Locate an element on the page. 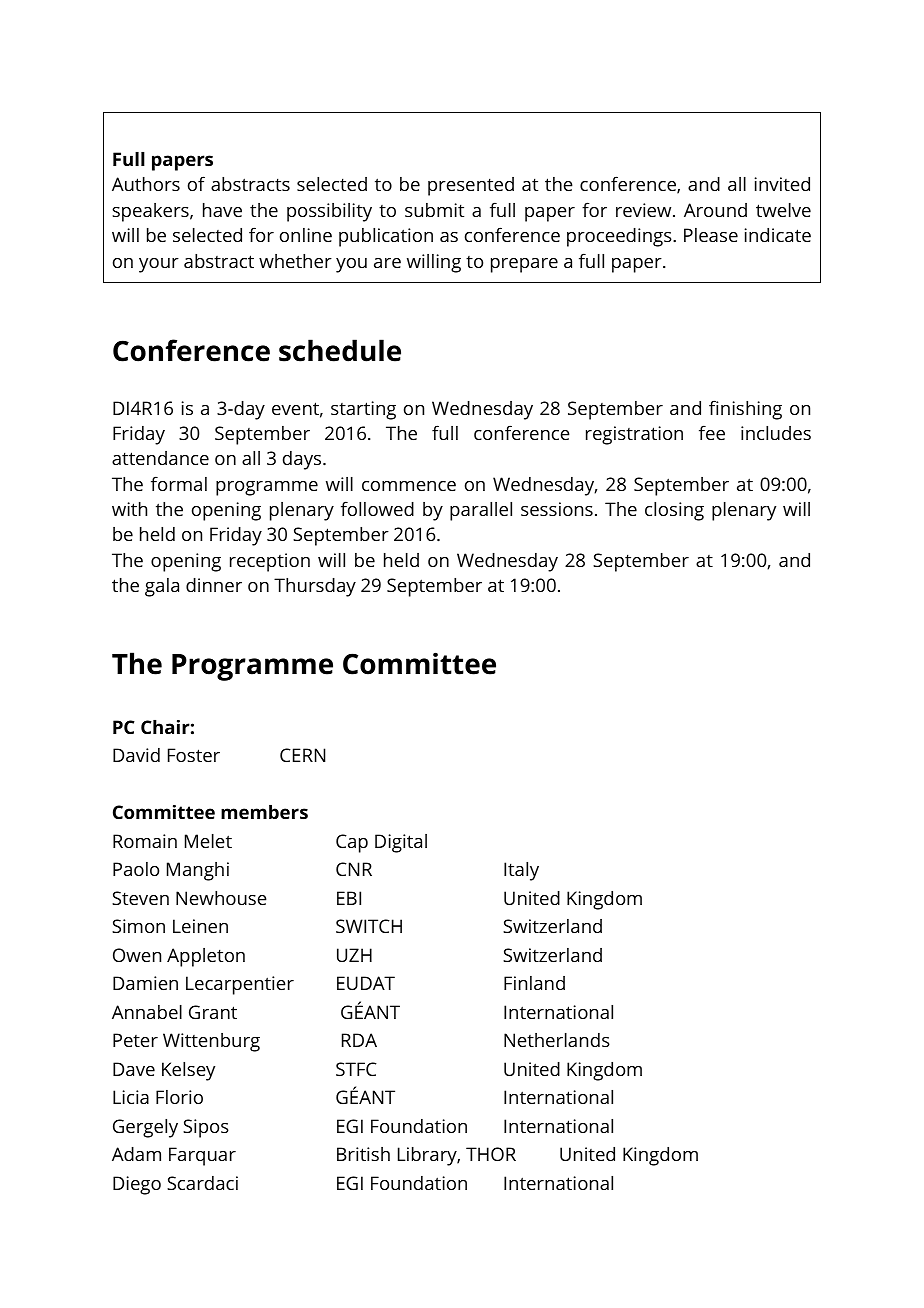 This image has width=924, height=1308. Foster is located at coordinates (194, 755).
